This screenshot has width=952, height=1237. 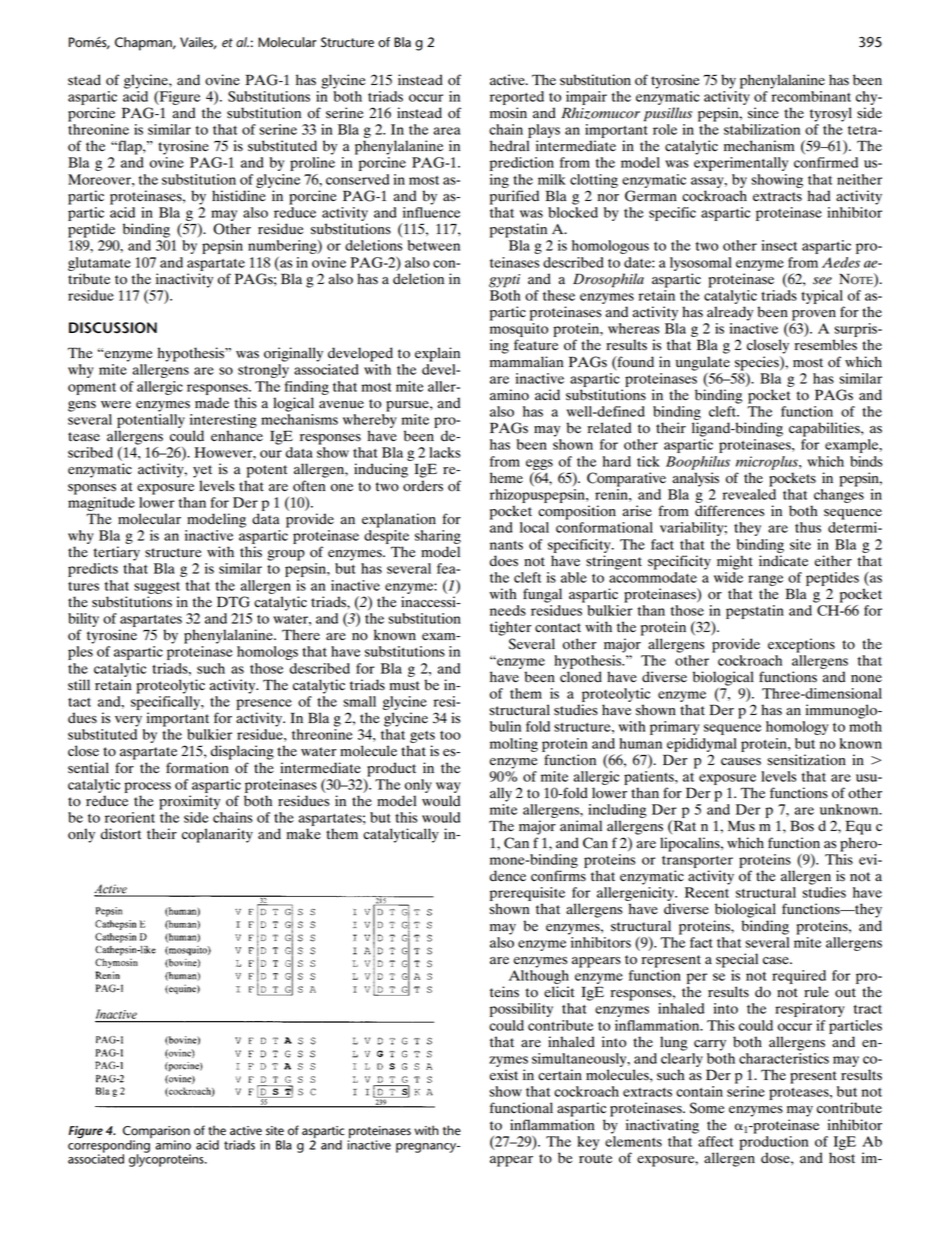 What do you see at coordinates (801, 645) in the screenshot?
I see `exceptions` at bounding box center [801, 645].
